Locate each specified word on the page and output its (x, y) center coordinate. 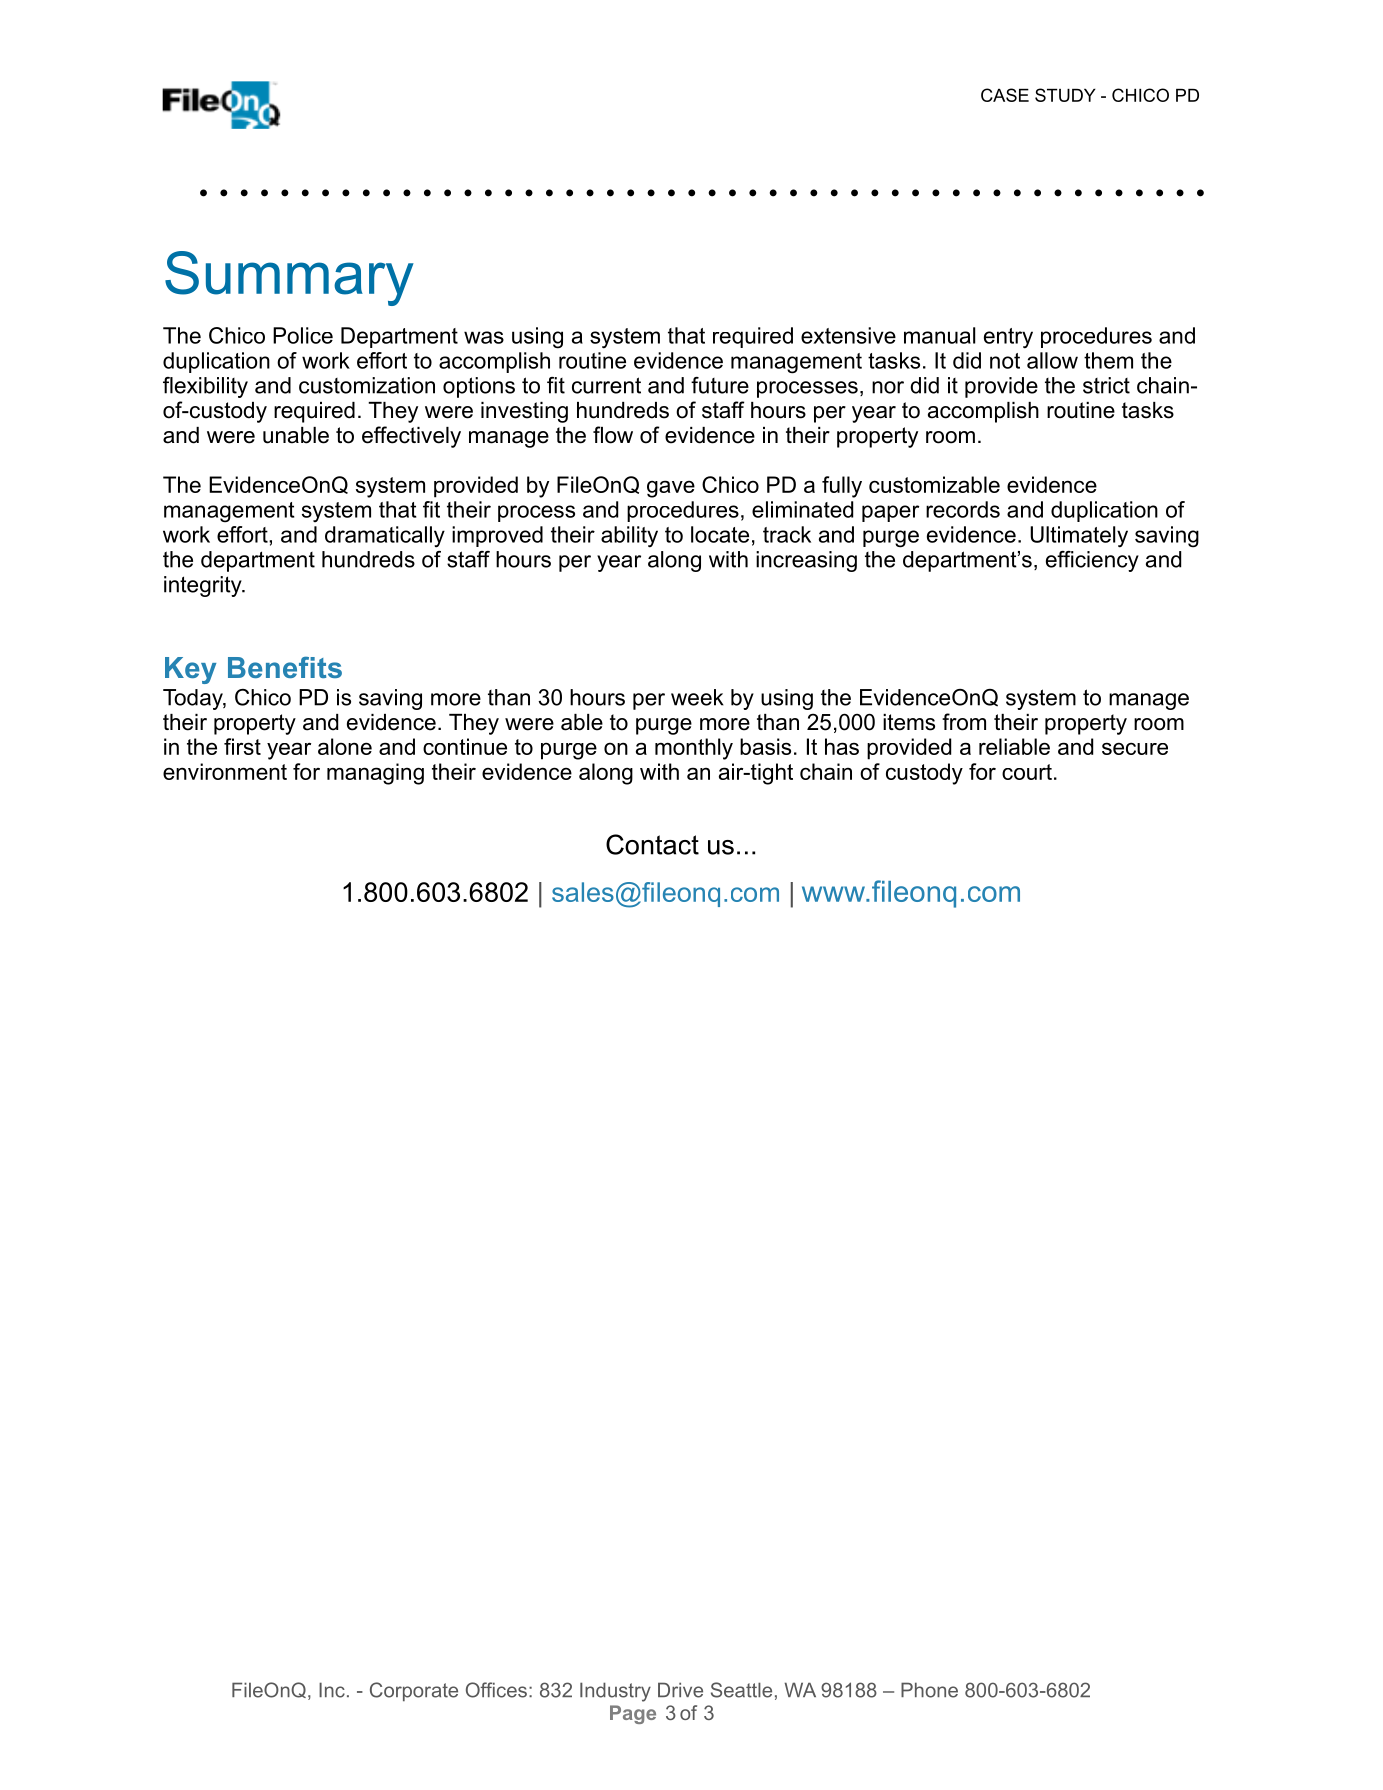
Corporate (414, 1692)
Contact (652, 844)
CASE (1005, 95)
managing (375, 774)
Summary (289, 278)
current (606, 385)
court (1027, 772)
